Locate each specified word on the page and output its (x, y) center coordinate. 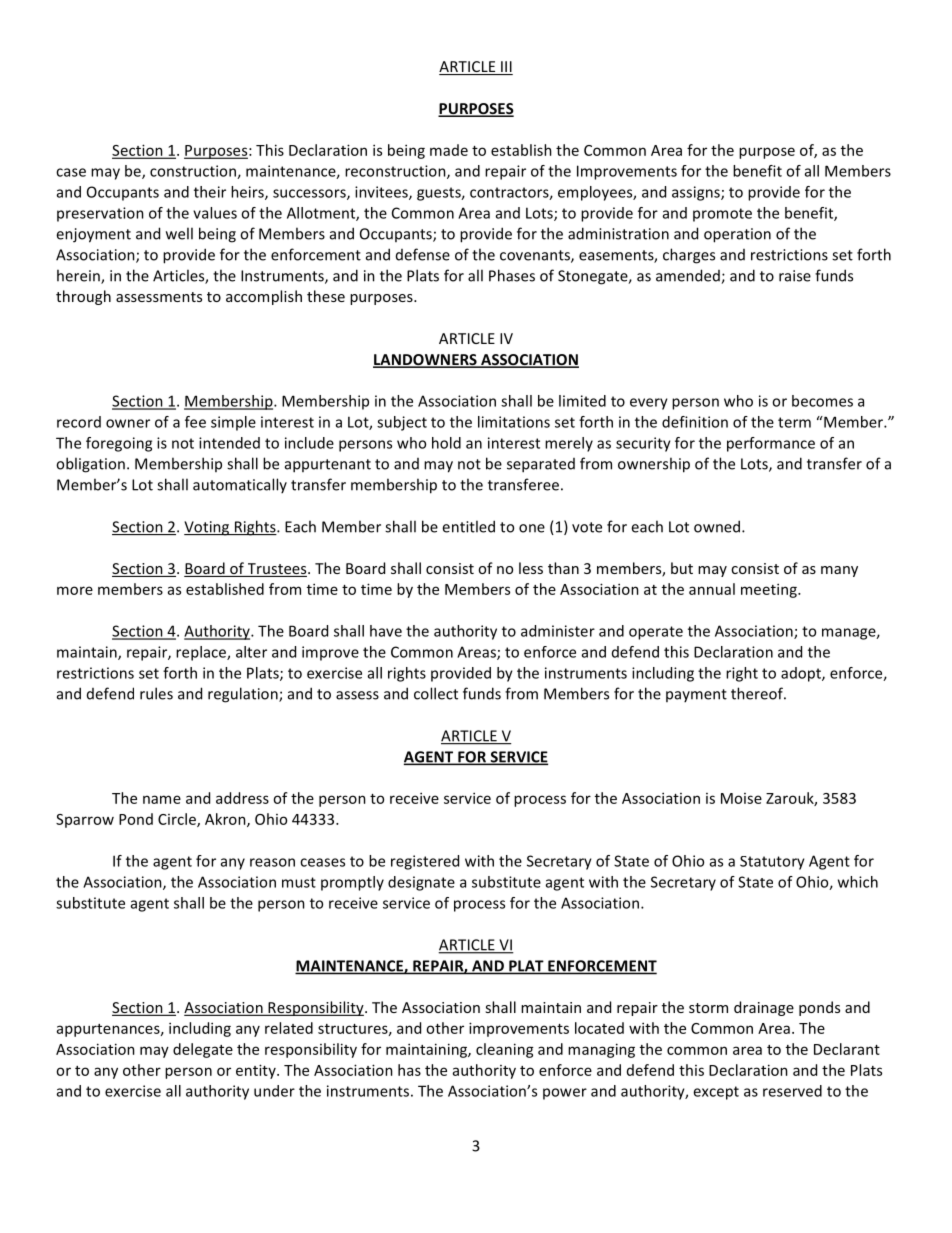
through (83, 297)
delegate (203, 1050)
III (506, 68)
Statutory (772, 863)
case (71, 172)
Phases (512, 275)
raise (795, 276)
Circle (178, 820)
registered (425, 862)
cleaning (505, 1050)
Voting (208, 528)
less (531, 568)
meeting (770, 590)
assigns (697, 193)
